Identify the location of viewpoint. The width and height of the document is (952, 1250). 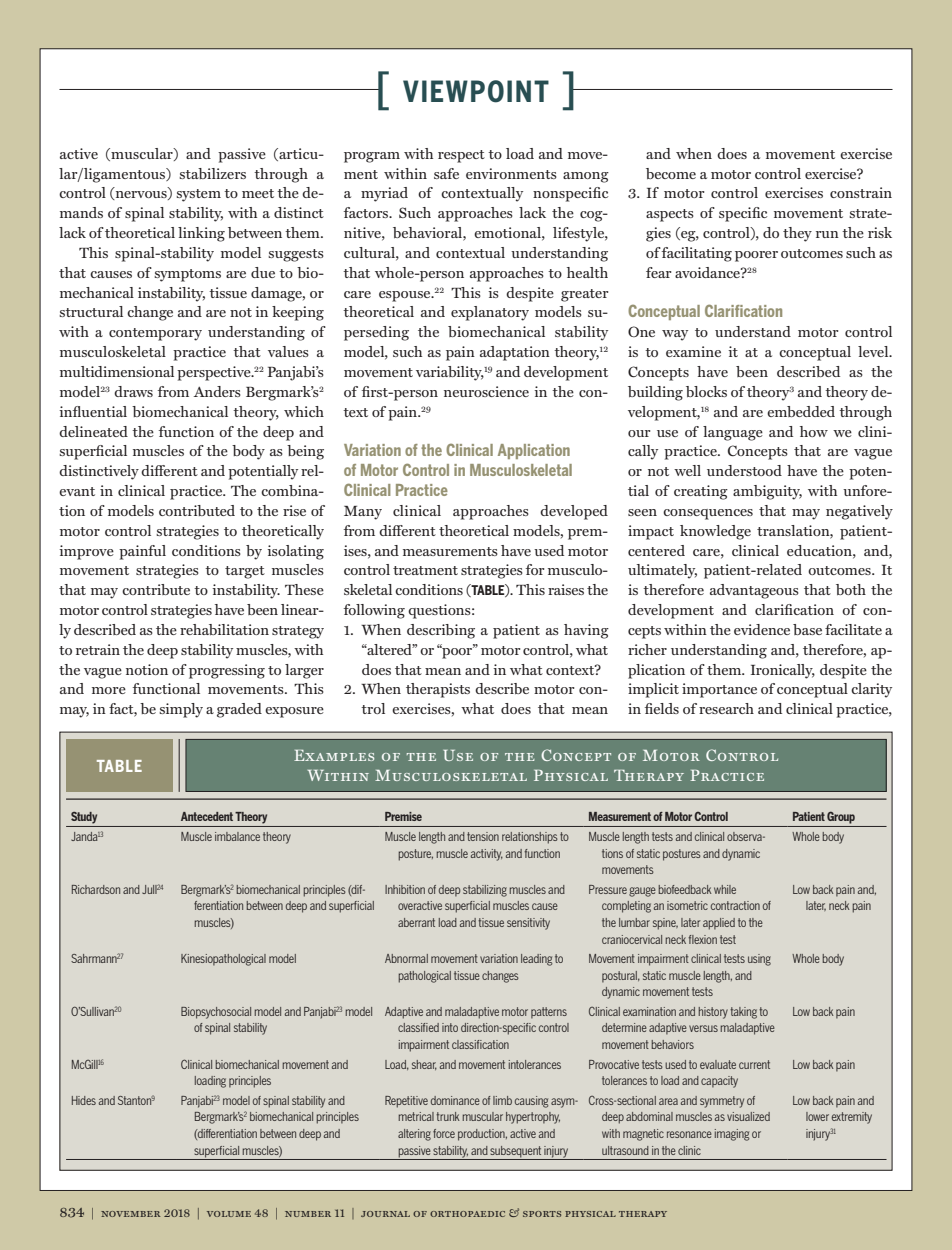
(476, 91).
